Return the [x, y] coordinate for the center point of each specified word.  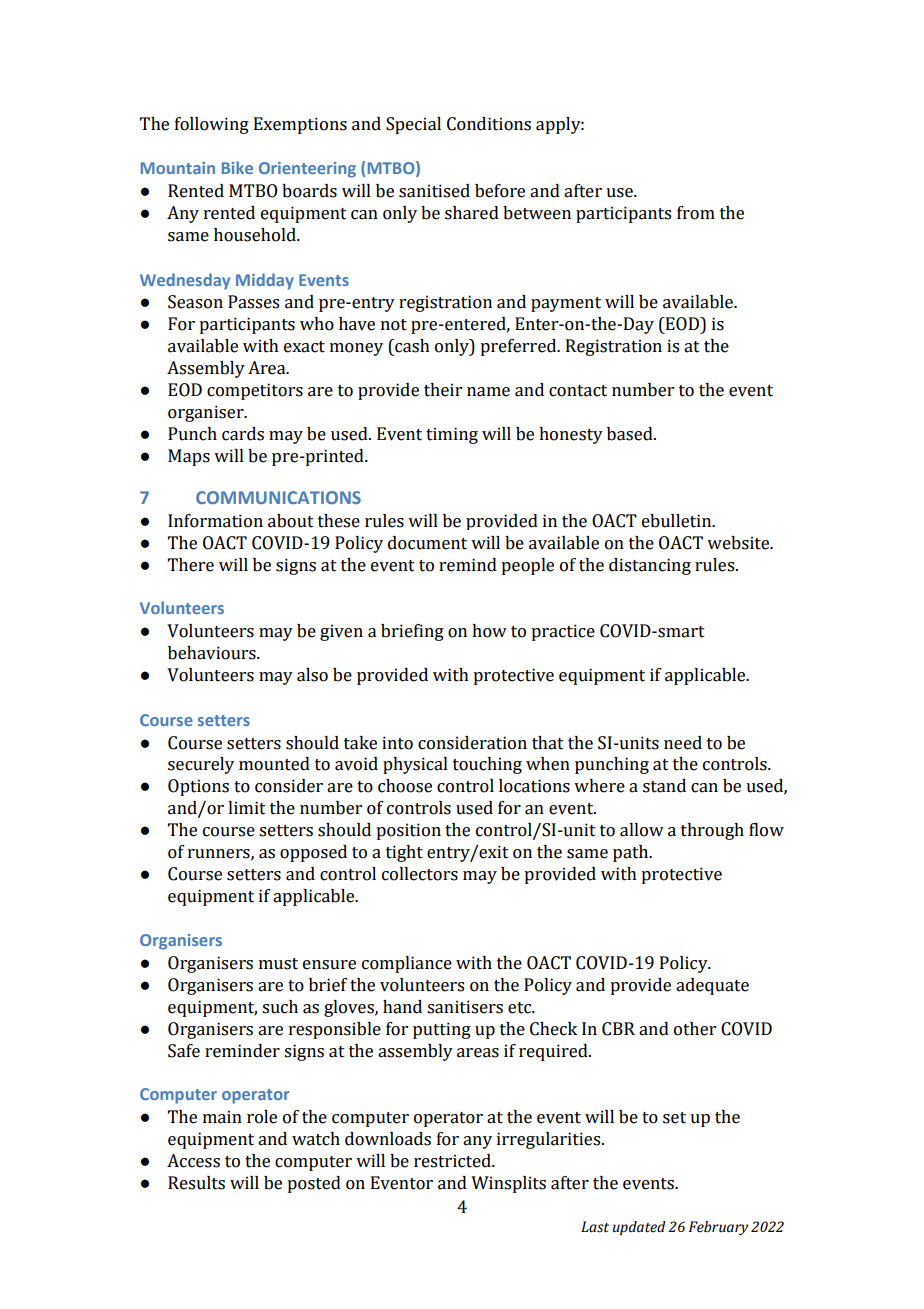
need [683, 743]
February [719, 1228]
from [696, 213]
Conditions [489, 124]
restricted [453, 1161]
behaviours [213, 653]
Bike [237, 167]
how [489, 631]
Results [196, 1183]
